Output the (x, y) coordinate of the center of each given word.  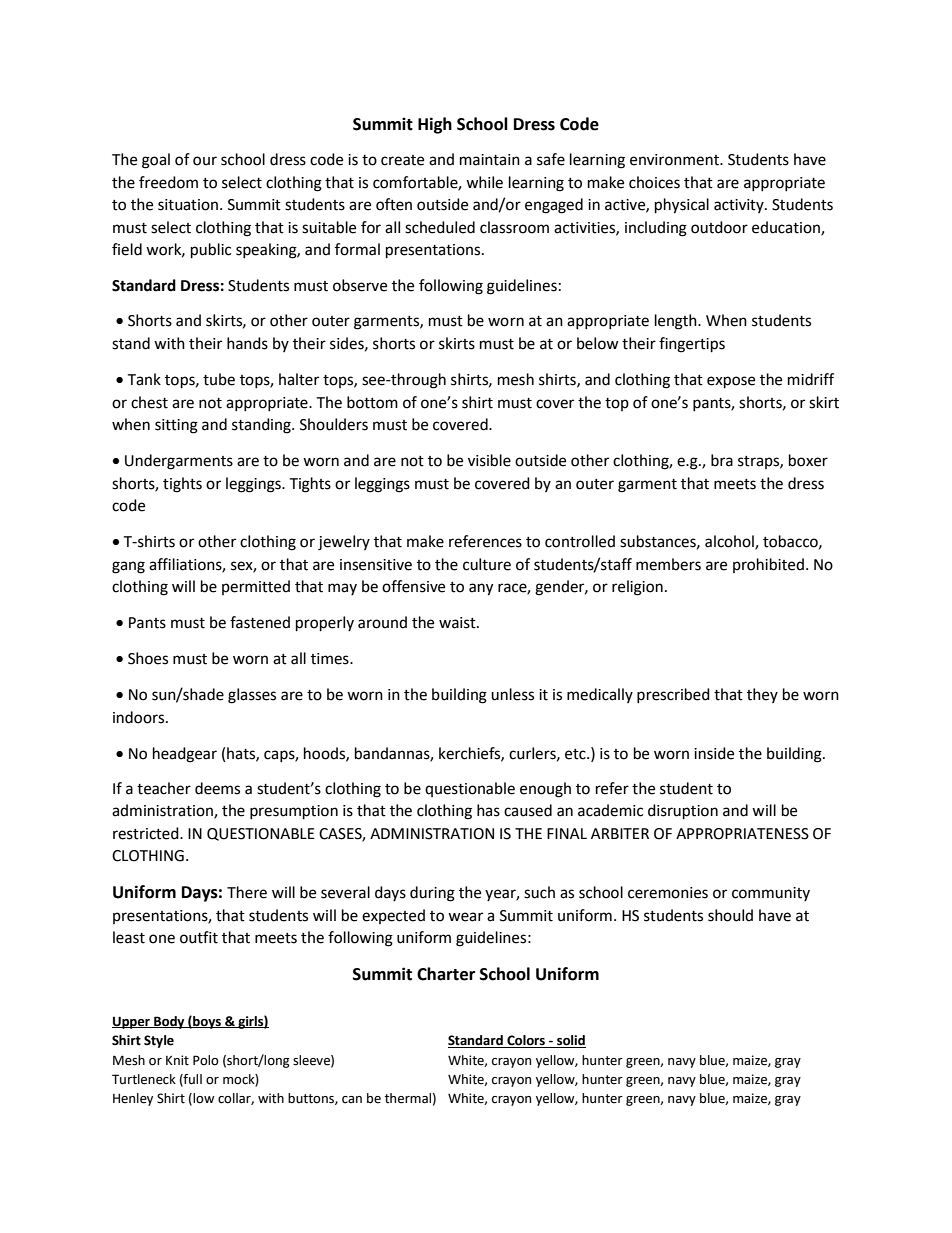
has (488, 810)
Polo (206, 1060)
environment (675, 160)
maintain (490, 160)
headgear (185, 755)
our (205, 161)
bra (722, 460)
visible (489, 460)
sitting (176, 426)
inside (714, 753)
